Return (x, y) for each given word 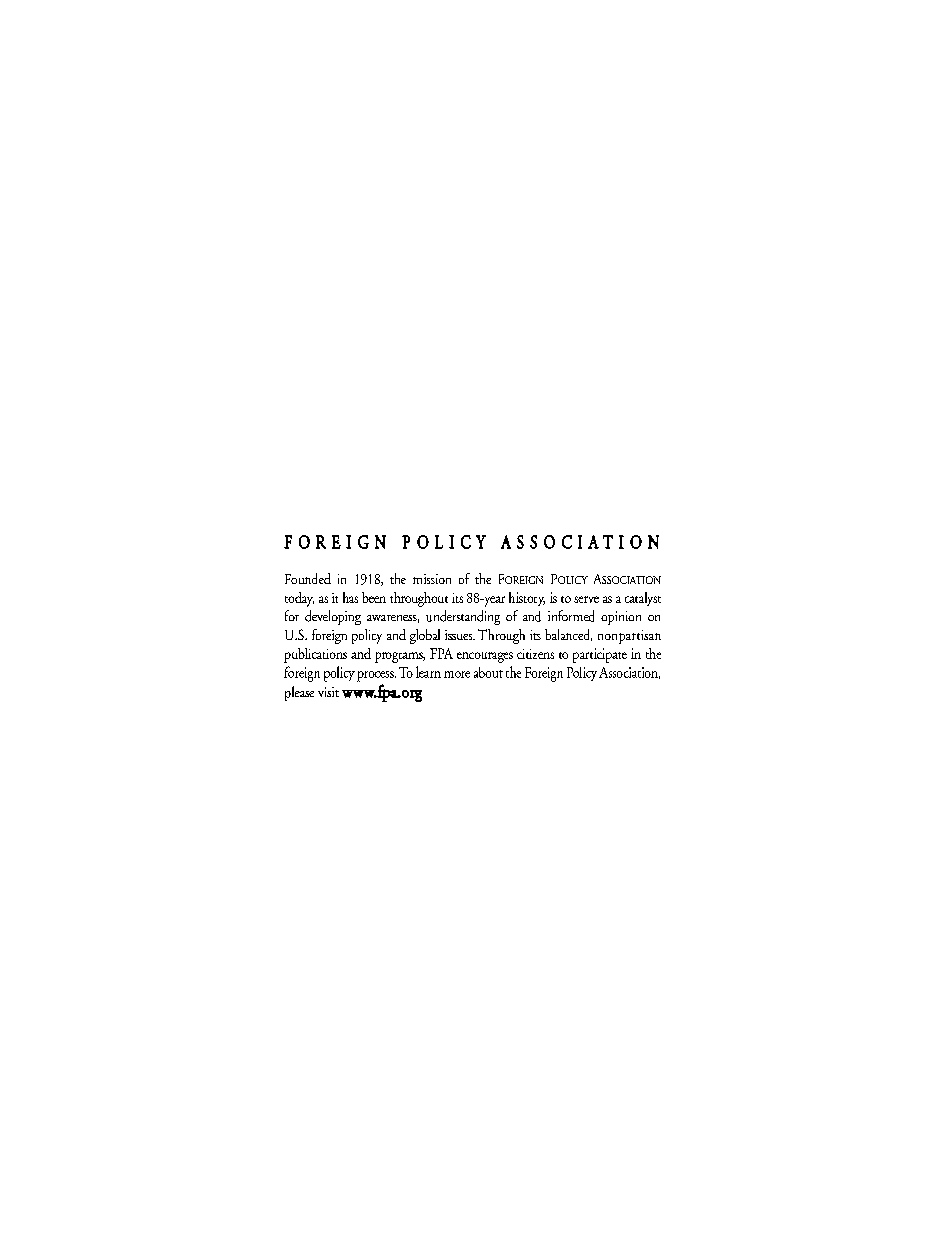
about (488, 672)
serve (586, 599)
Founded (308, 578)
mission (432, 579)
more (457, 674)
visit (328, 692)
